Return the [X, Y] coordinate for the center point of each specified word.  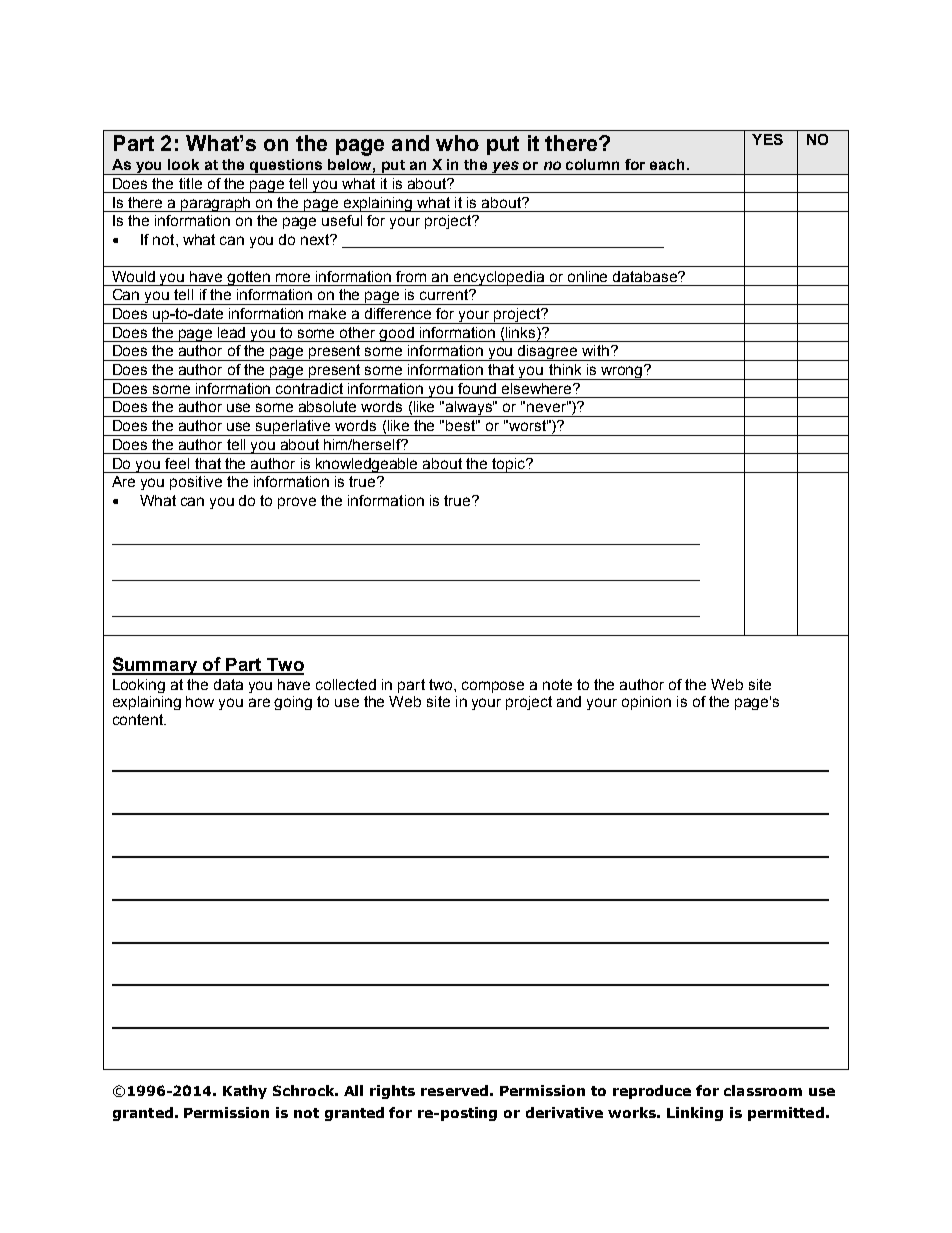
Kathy [245, 1092]
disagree [548, 353]
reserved [454, 1090]
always [469, 409]
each [667, 164]
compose [493, 687]
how [200, 701]
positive [196, 483]
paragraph [217, 204]
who [457, 143]
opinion [646, 703]
